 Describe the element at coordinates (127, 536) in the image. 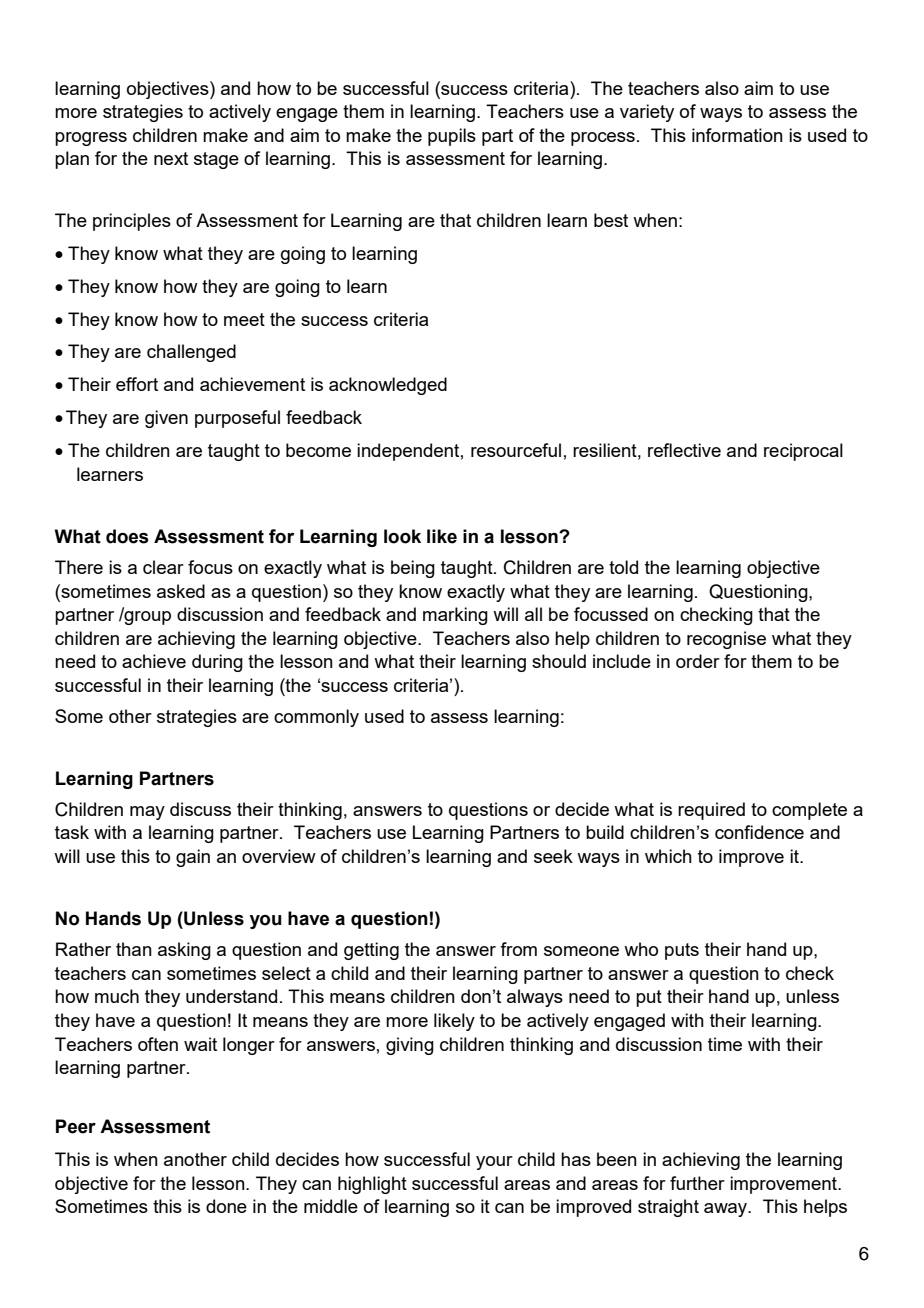

I see `does` at that location.
